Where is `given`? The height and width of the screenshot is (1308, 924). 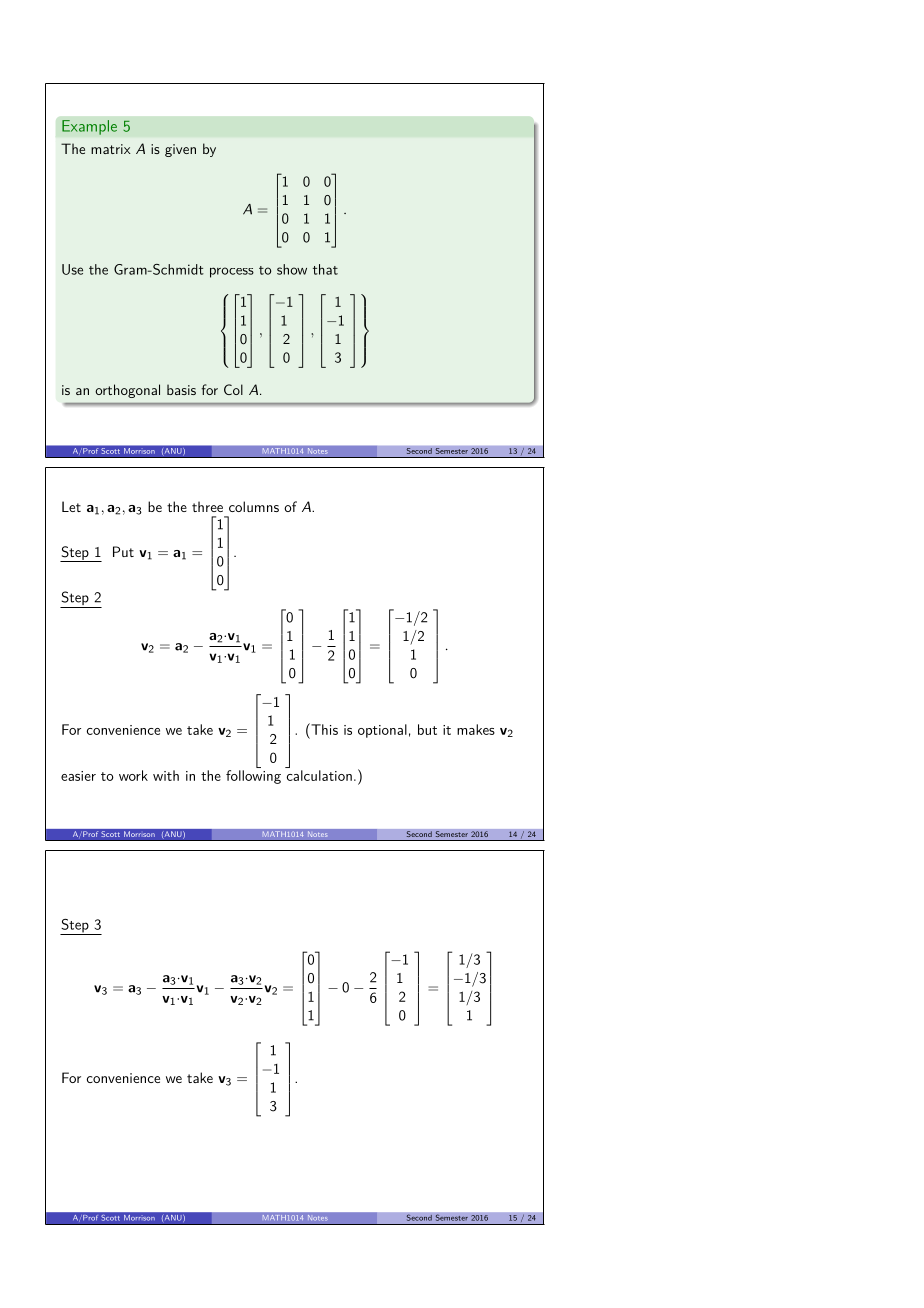
given is located at coordinates (180, 150).
